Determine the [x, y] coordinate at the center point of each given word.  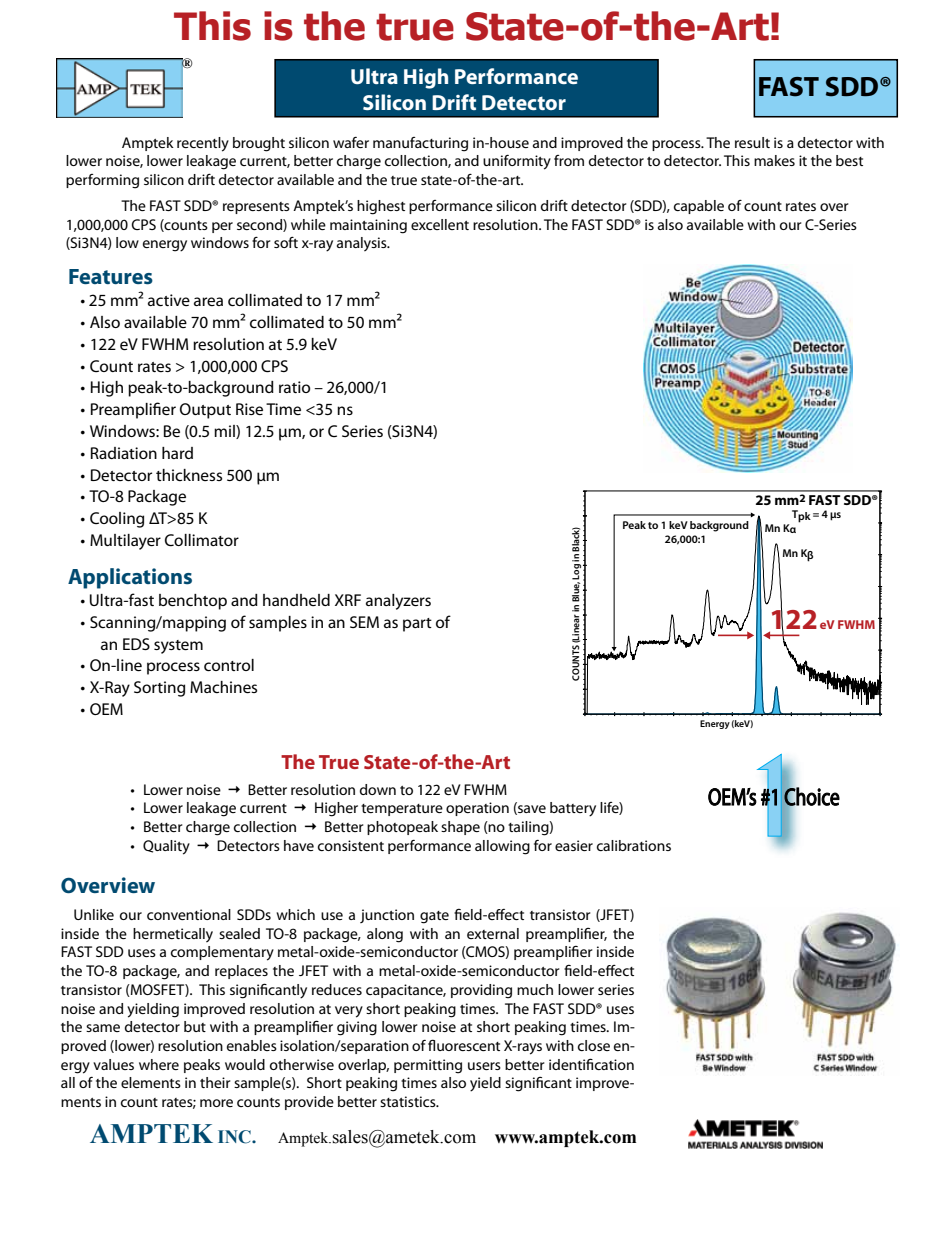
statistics [409, 1101]
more [216, 1103]
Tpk [801, 516]
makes [774, 160]
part [417, 625]
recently [203, 144]
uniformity [517, 162]
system [178, 647]
